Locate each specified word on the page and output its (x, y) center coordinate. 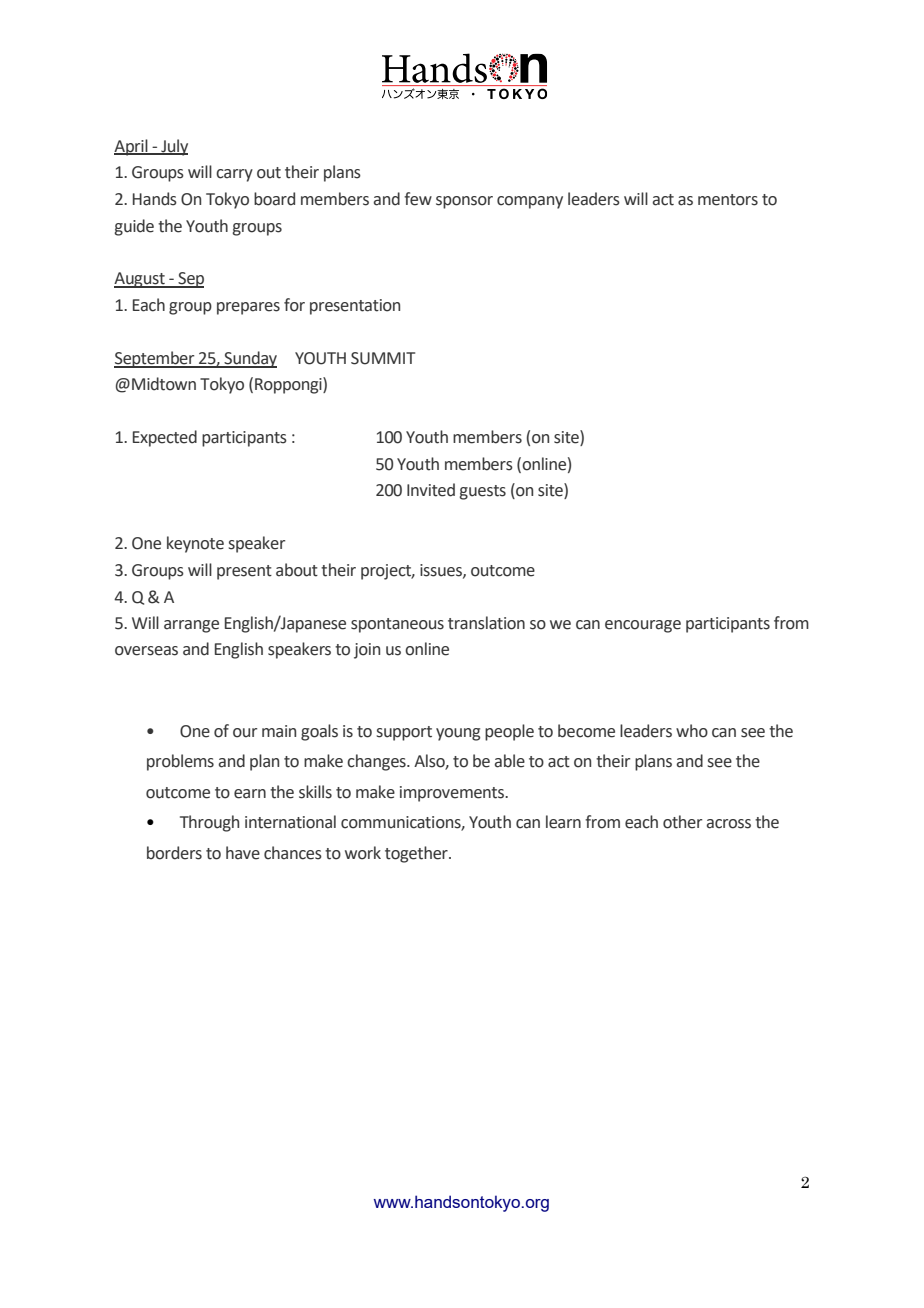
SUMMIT (383, 358)
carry (234, 175)
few (418, 199)
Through (209, 823)
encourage (643, 626)
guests (482, 492)
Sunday (249, 359)
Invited (431, 490)
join (367, 651)
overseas (146, 651)
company (530, 202)
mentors (728, 200)
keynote (195, 544)
